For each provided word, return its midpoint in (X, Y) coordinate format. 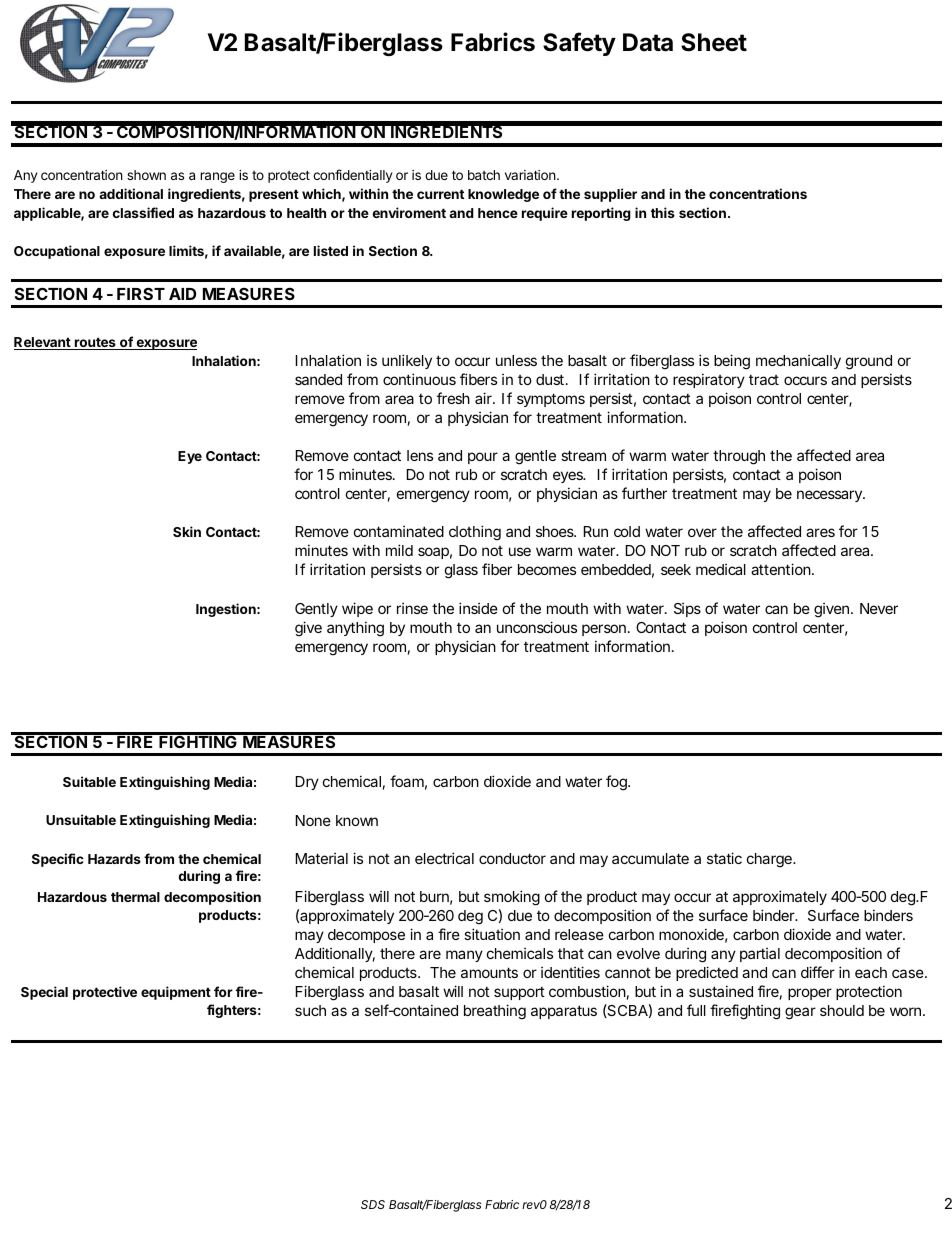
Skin (187, 531)
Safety (579, 44)
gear (800, 1013)
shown (146, 175)
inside (478, 608)
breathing (495, 1012)
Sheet (714, 42)
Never (879, 608)
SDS (373, 1204)
